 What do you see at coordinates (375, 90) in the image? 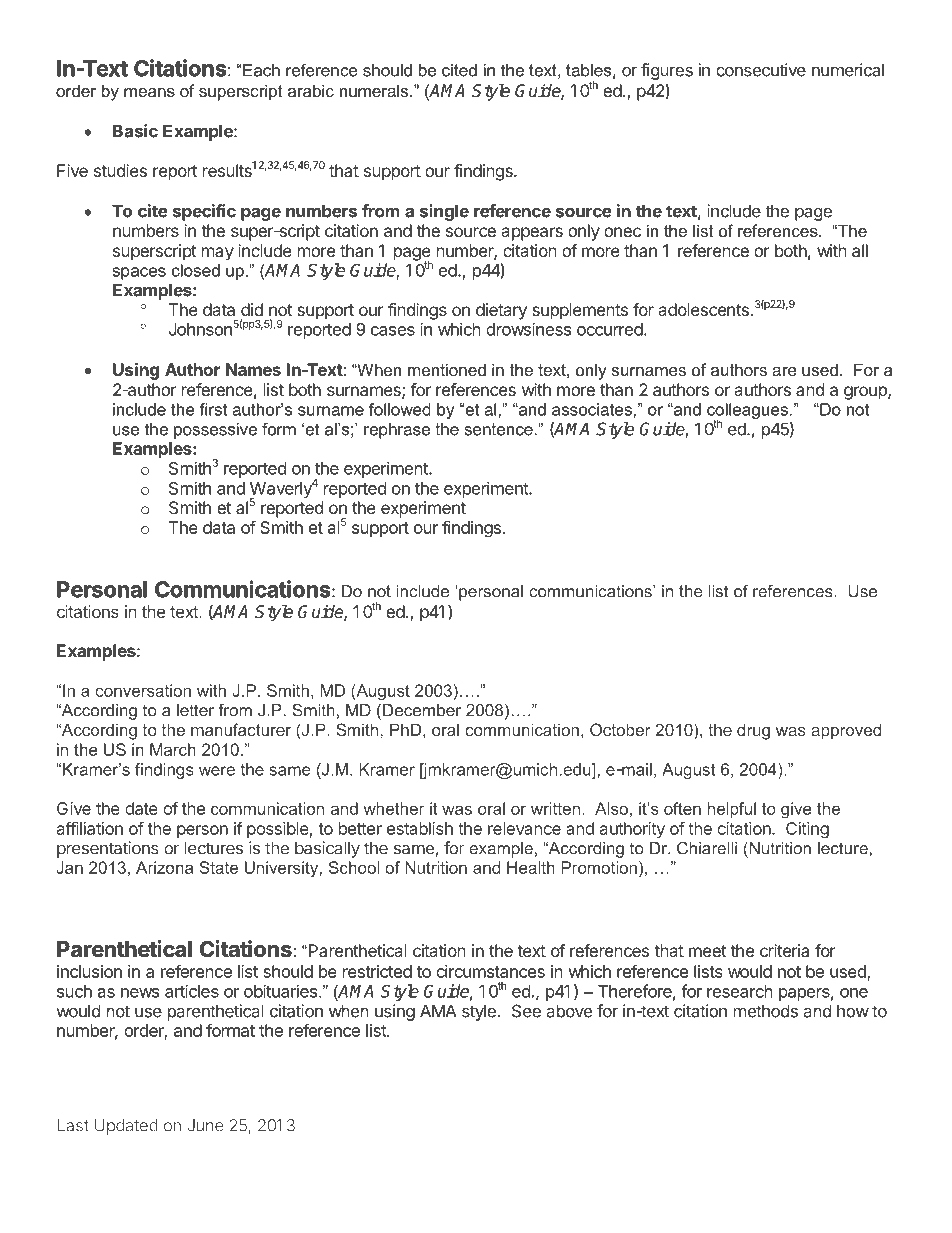
I see `numerals` at bounding box center [375, 90].
